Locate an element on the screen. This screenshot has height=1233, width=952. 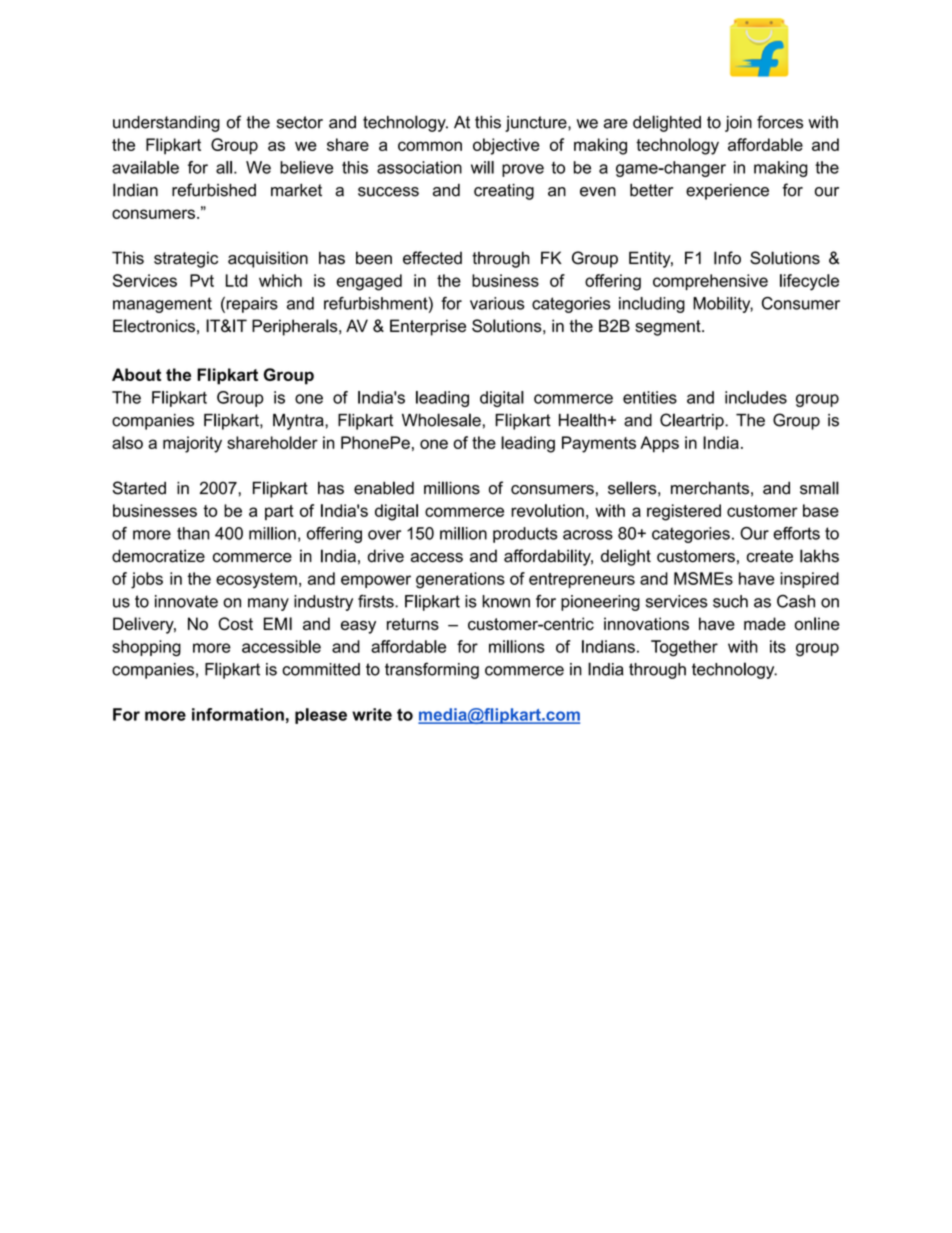
understanding is located at coordinates (166, 124).
